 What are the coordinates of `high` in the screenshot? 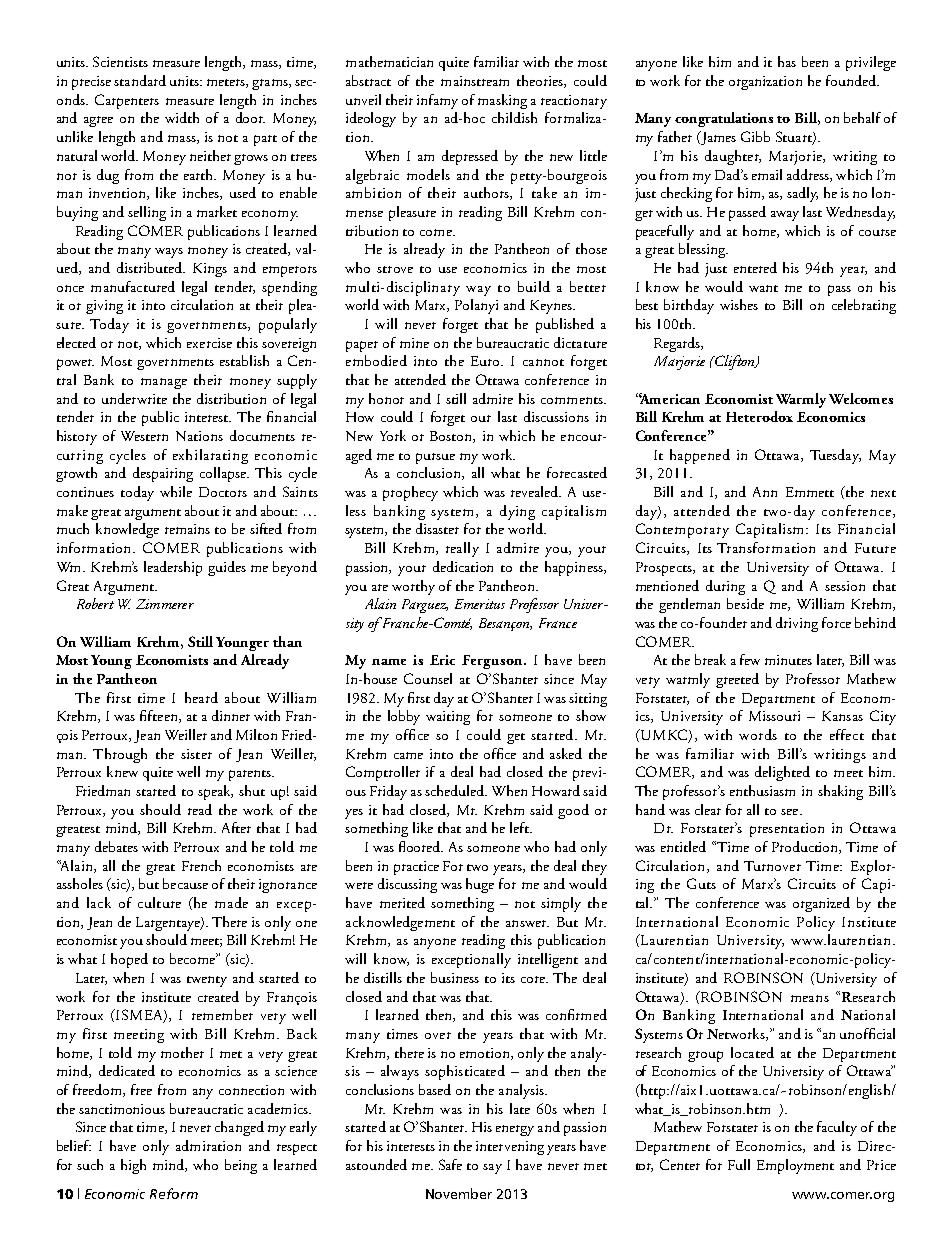 It's located at (133, 1166).
